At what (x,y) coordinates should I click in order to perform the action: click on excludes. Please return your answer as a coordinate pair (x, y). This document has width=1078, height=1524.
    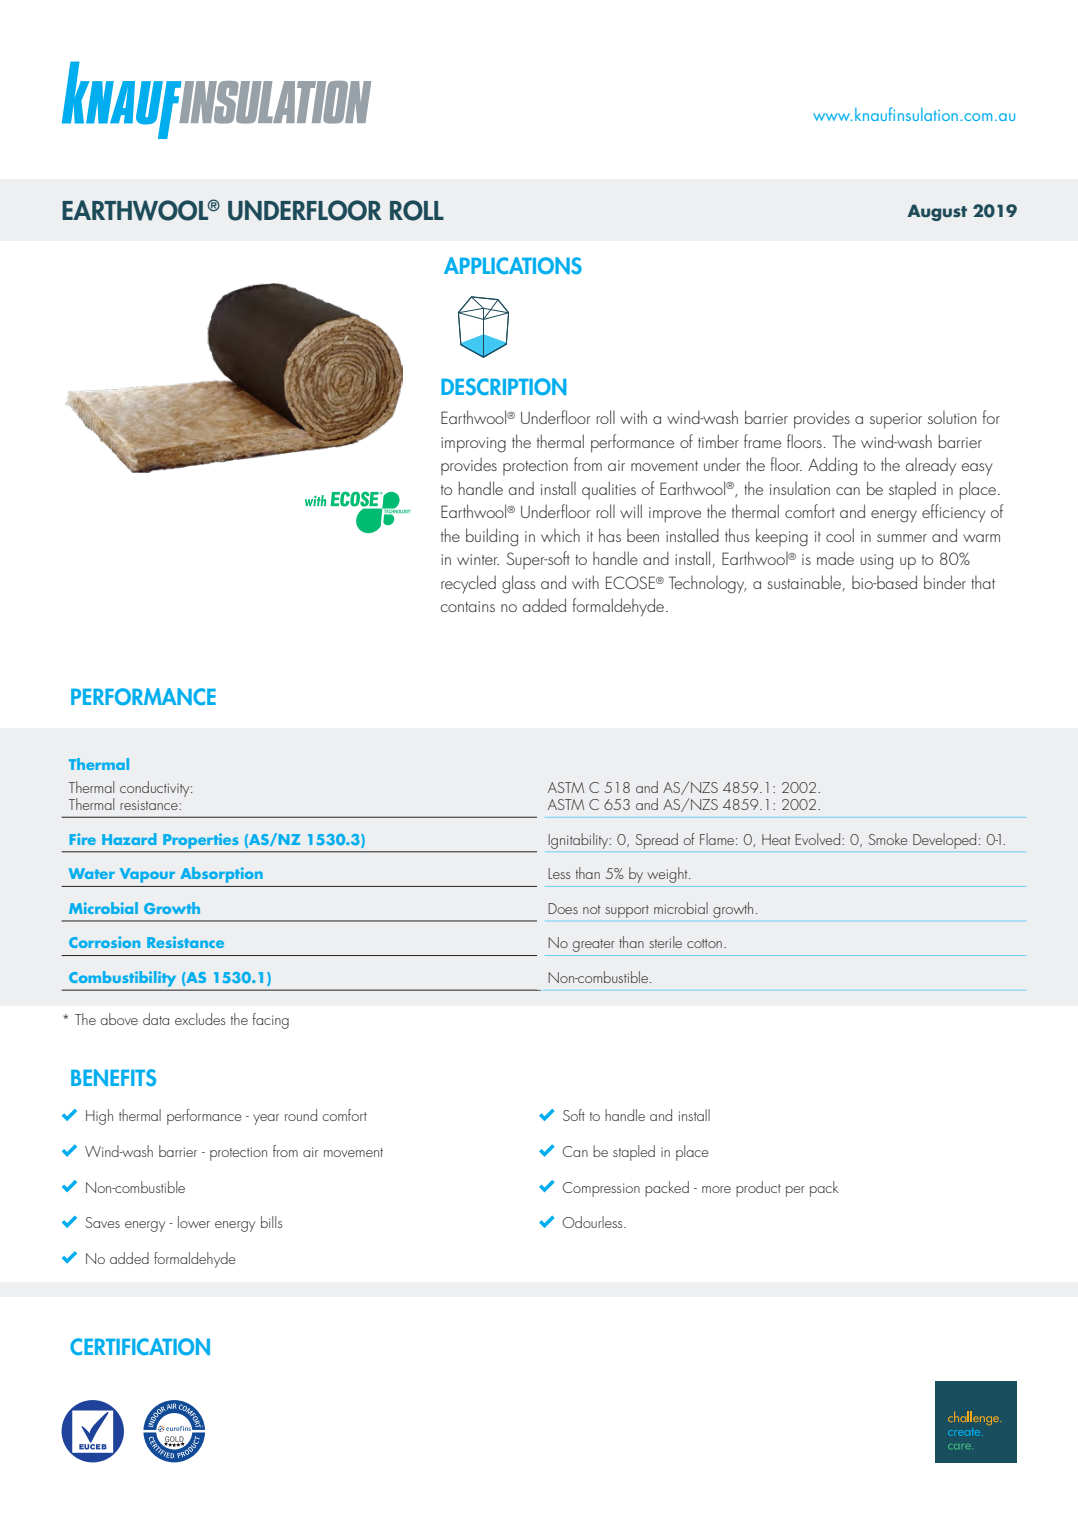
    Looking at the image, I should click on (200, 1019).
